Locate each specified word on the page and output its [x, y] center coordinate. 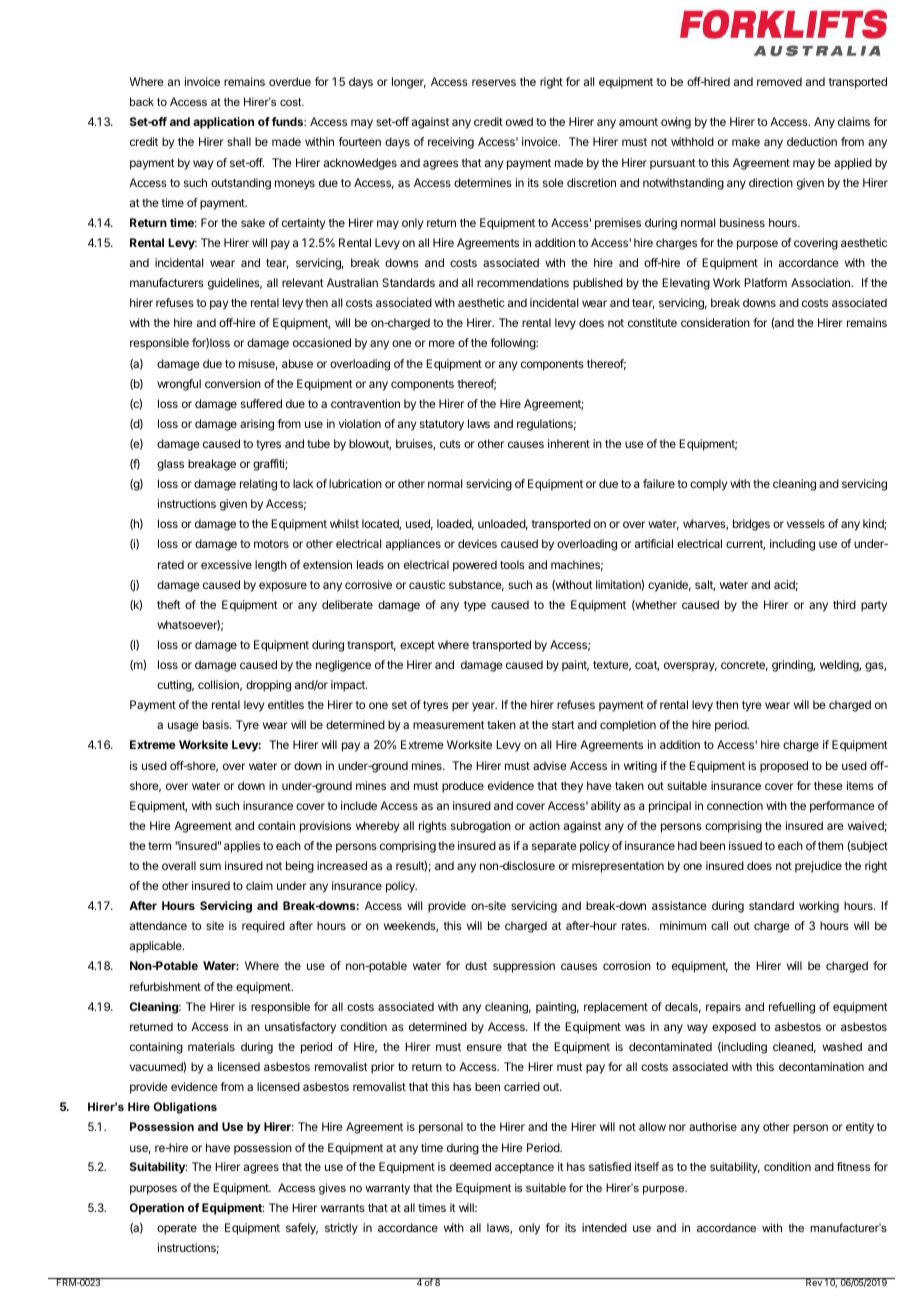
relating [258, 485]
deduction [812, 141]
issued [745, 845]
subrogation [481, 827]
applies [242, 847]
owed [519, 121]
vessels [806, 523]
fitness [853, 1166]
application [223, 123]
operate [177, 1229]
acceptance [524, 1168]
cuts [450, 444]
